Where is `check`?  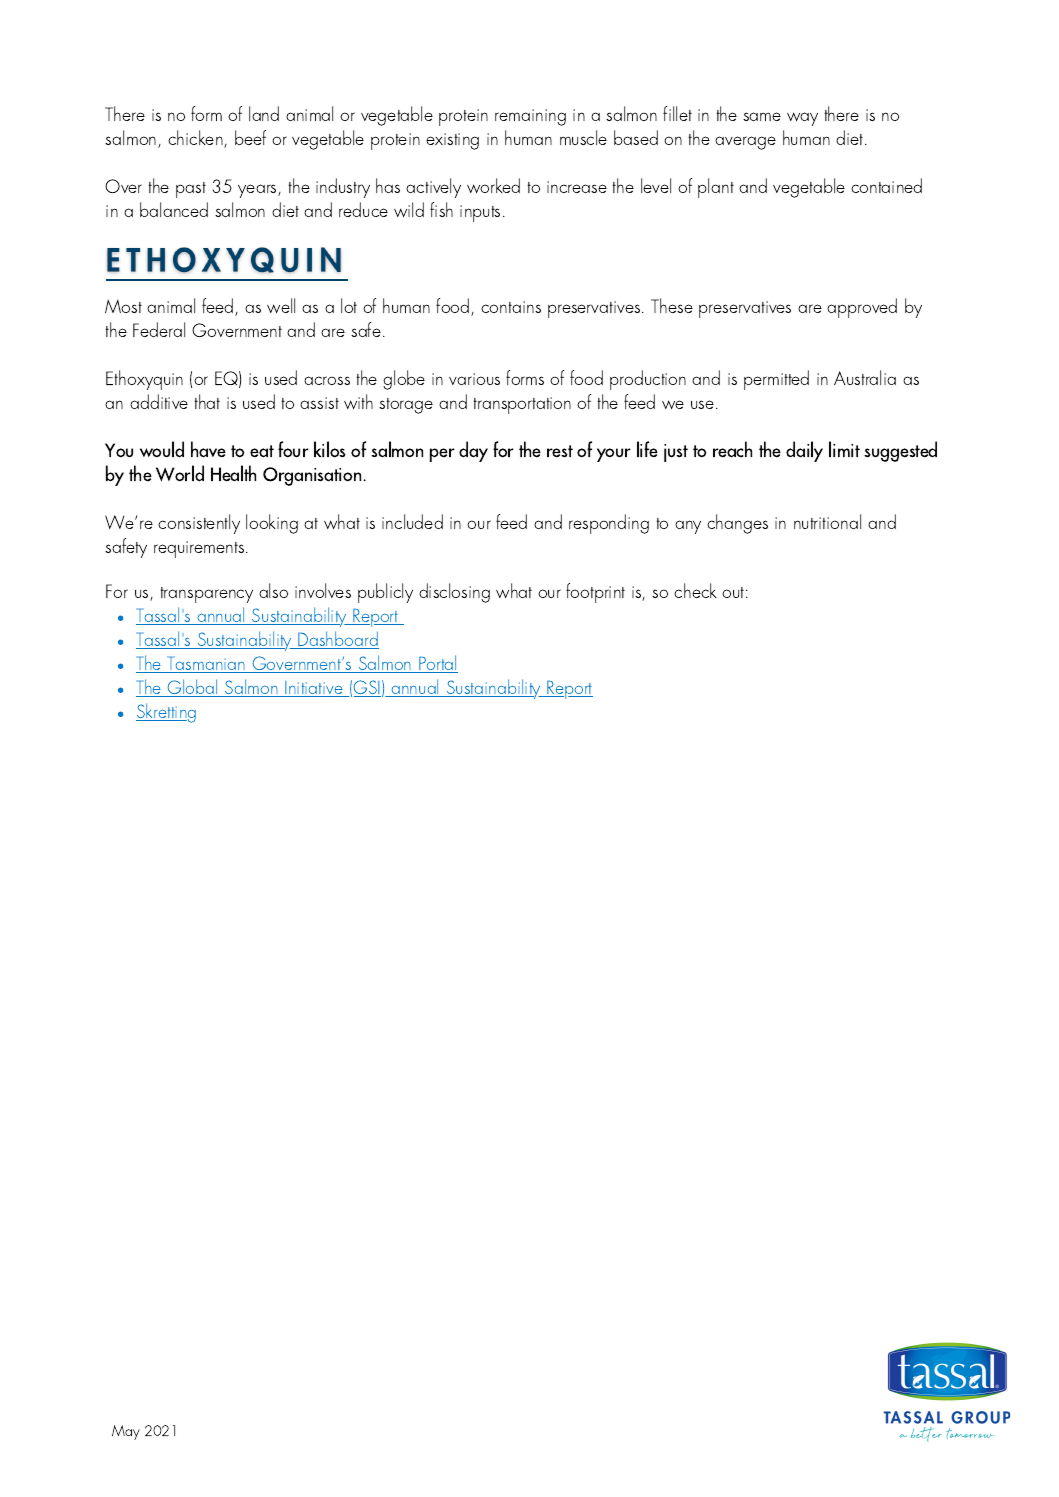 check is located at coordinates (695, 590).
